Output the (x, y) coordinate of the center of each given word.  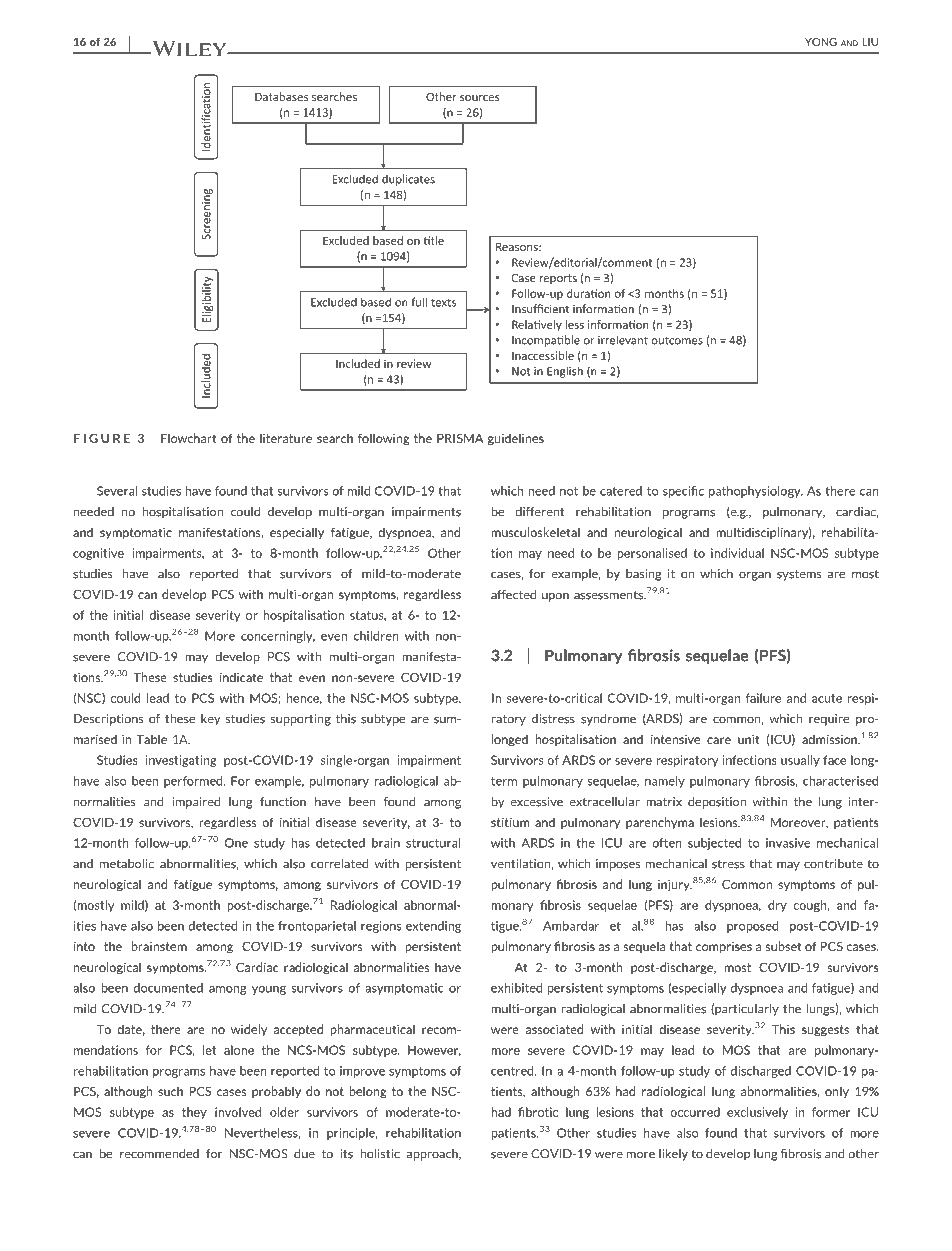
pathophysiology (756, 492)
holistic (380, 1154)
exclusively (757, 1113)
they (194, 1113)
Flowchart (189, 438)
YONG (821, 42)
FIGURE (102, 438)
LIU (870, 42)
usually (800, 761)
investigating (181, 761)
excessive (536, 802)
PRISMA (460, 438)
